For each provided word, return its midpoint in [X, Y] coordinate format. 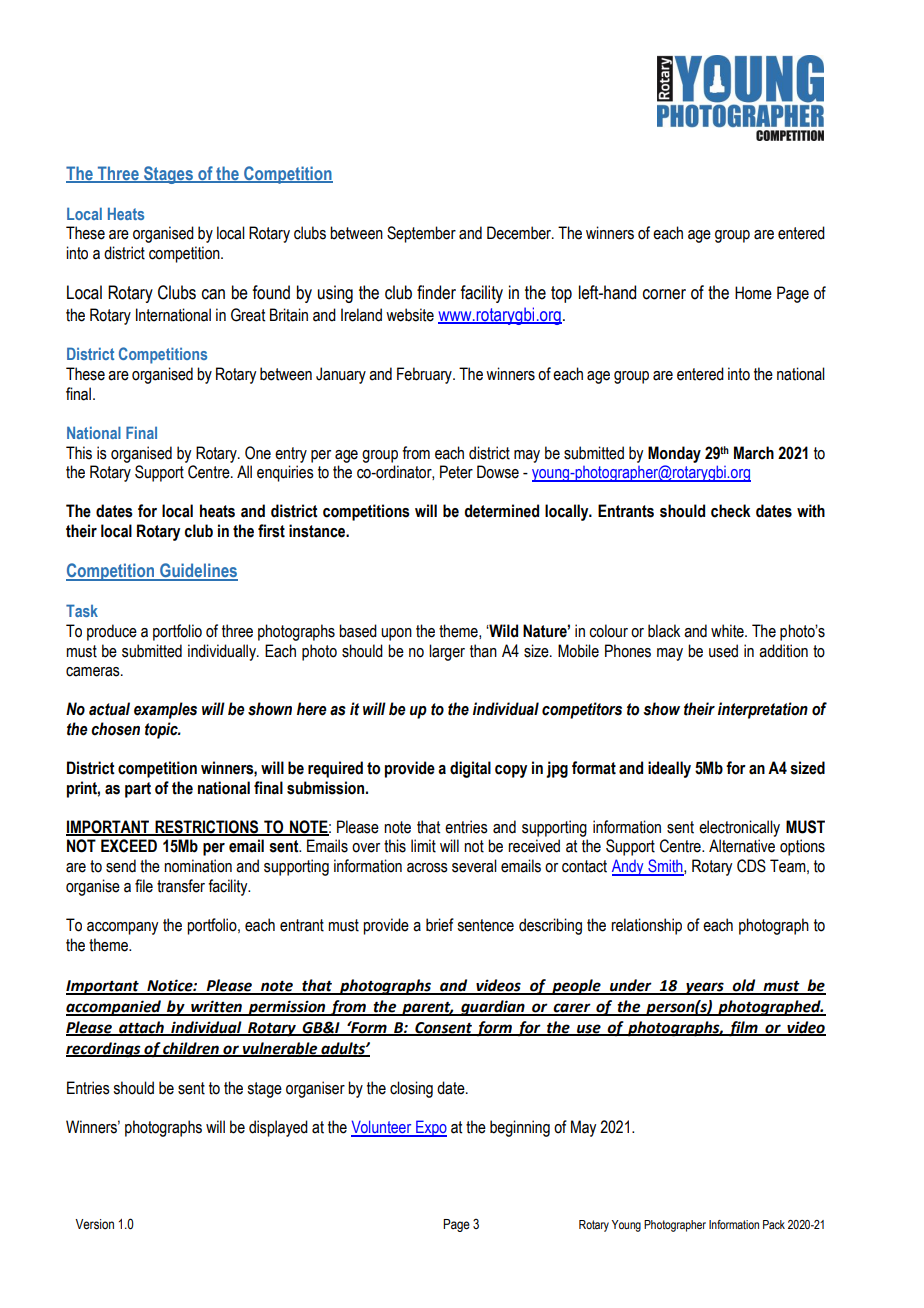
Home [753, 293]
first [271, 531]
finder [436, 292]
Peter [456, 472]
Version [94, 1224]
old [744, 986]
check [731, 511]
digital [470, 769]
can [213, 294]
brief [440, 925]
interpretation [763, 710]
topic [162, 730]
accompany [122, 928]
